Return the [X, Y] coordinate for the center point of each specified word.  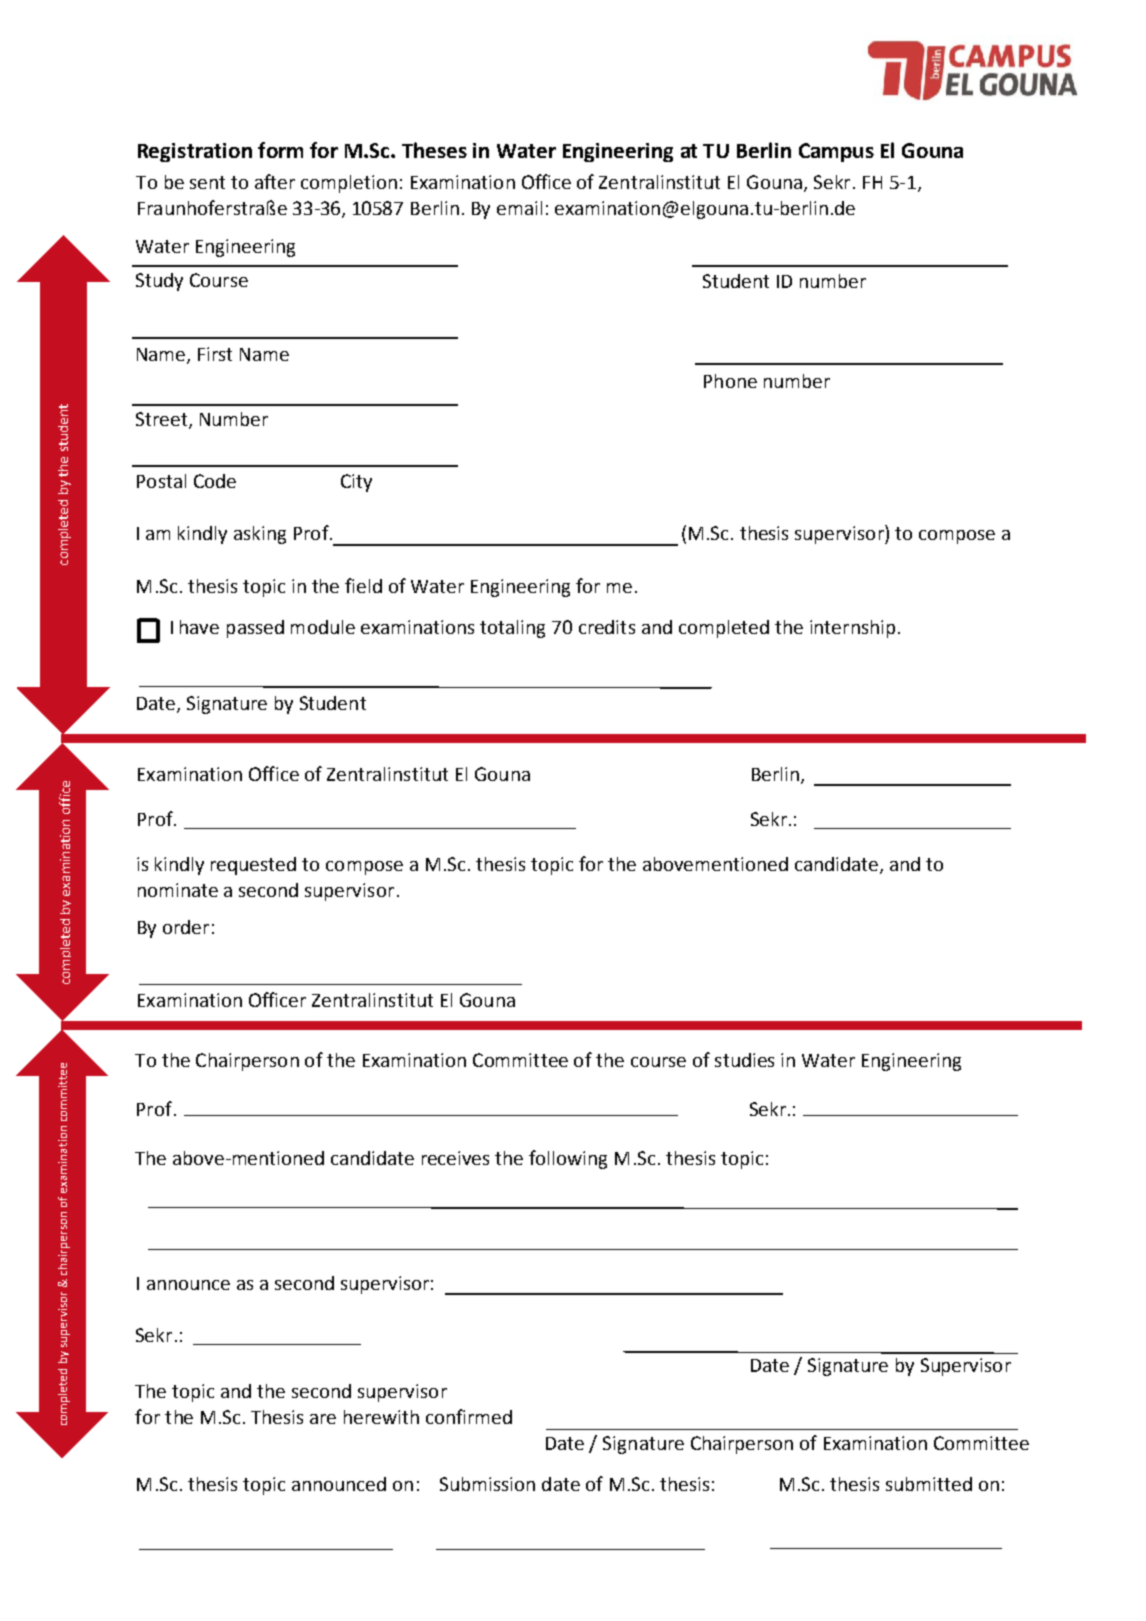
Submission [487, 1484]
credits [607, 627]
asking [260, 535]
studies [744, 1060]
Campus [836, 152]
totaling [512, 629]
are [323, 1419]
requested [253, 866]
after [275, 181]
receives [455, 1158]
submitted [929, 1484]
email [519, 208]
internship [852, 629]
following [568, 1159]
